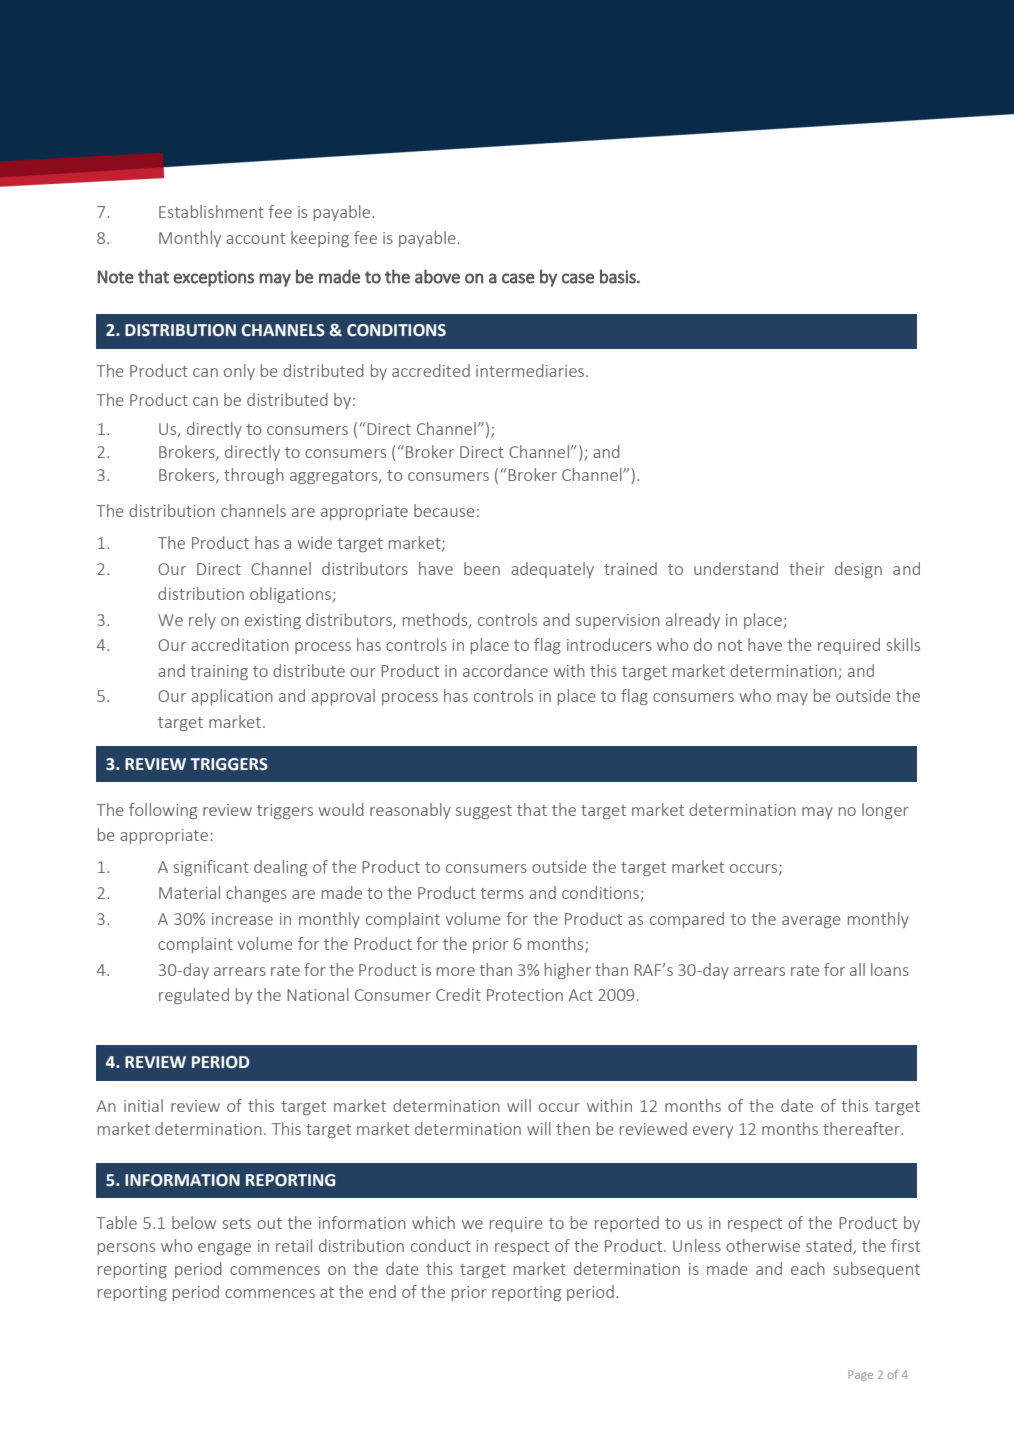 This document has height=1436, width=1014. What do you see at coordinates (885, 811) in the document?
I see `longer` at bounding box center [885, 811].
